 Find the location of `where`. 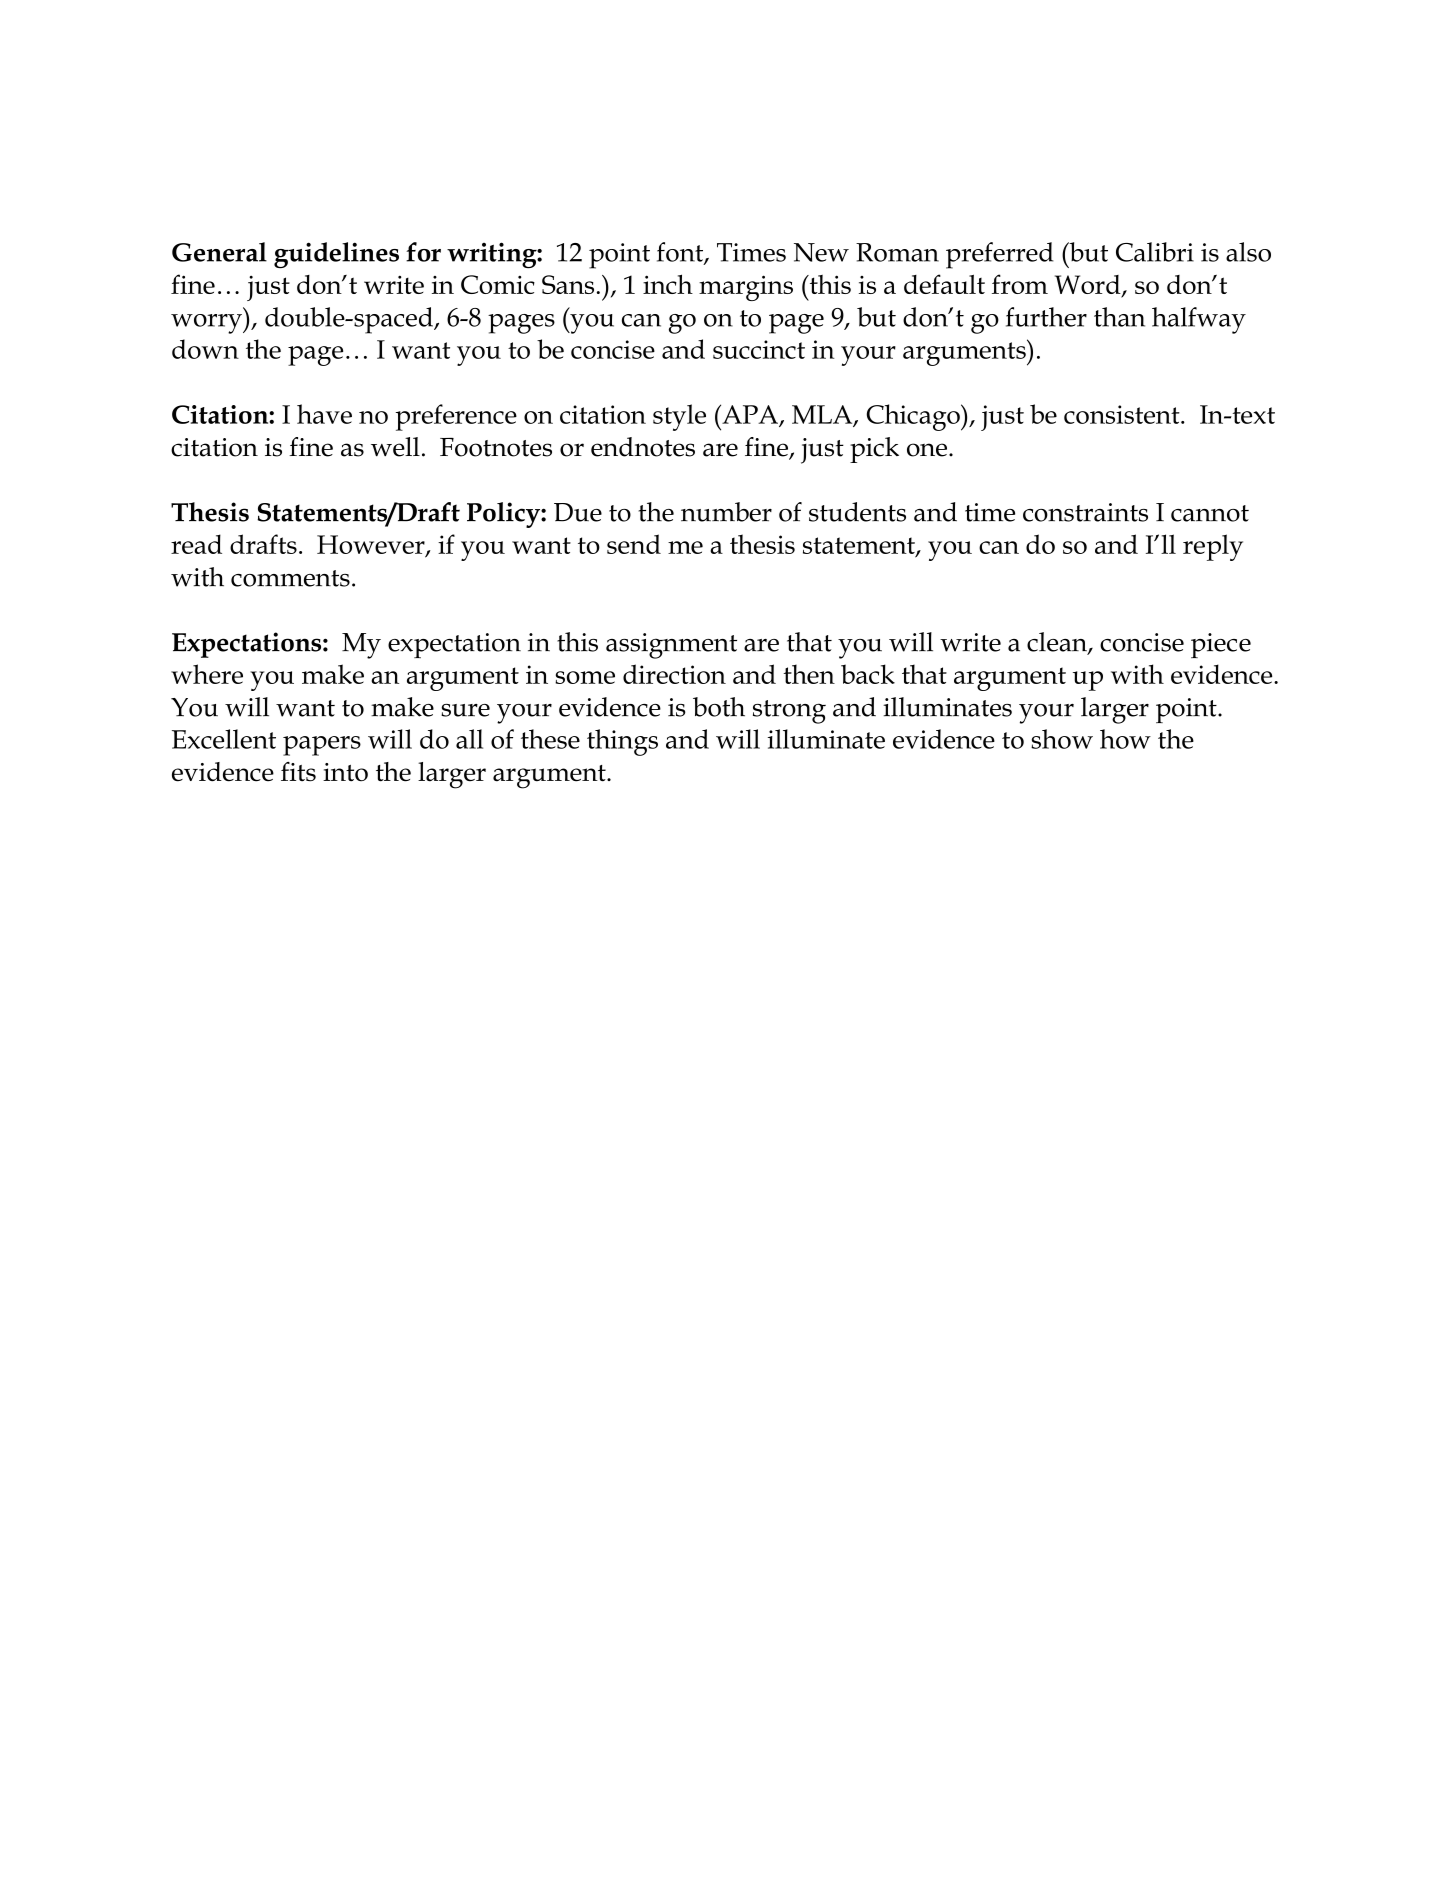

where is located at coordinates (207, 674).
